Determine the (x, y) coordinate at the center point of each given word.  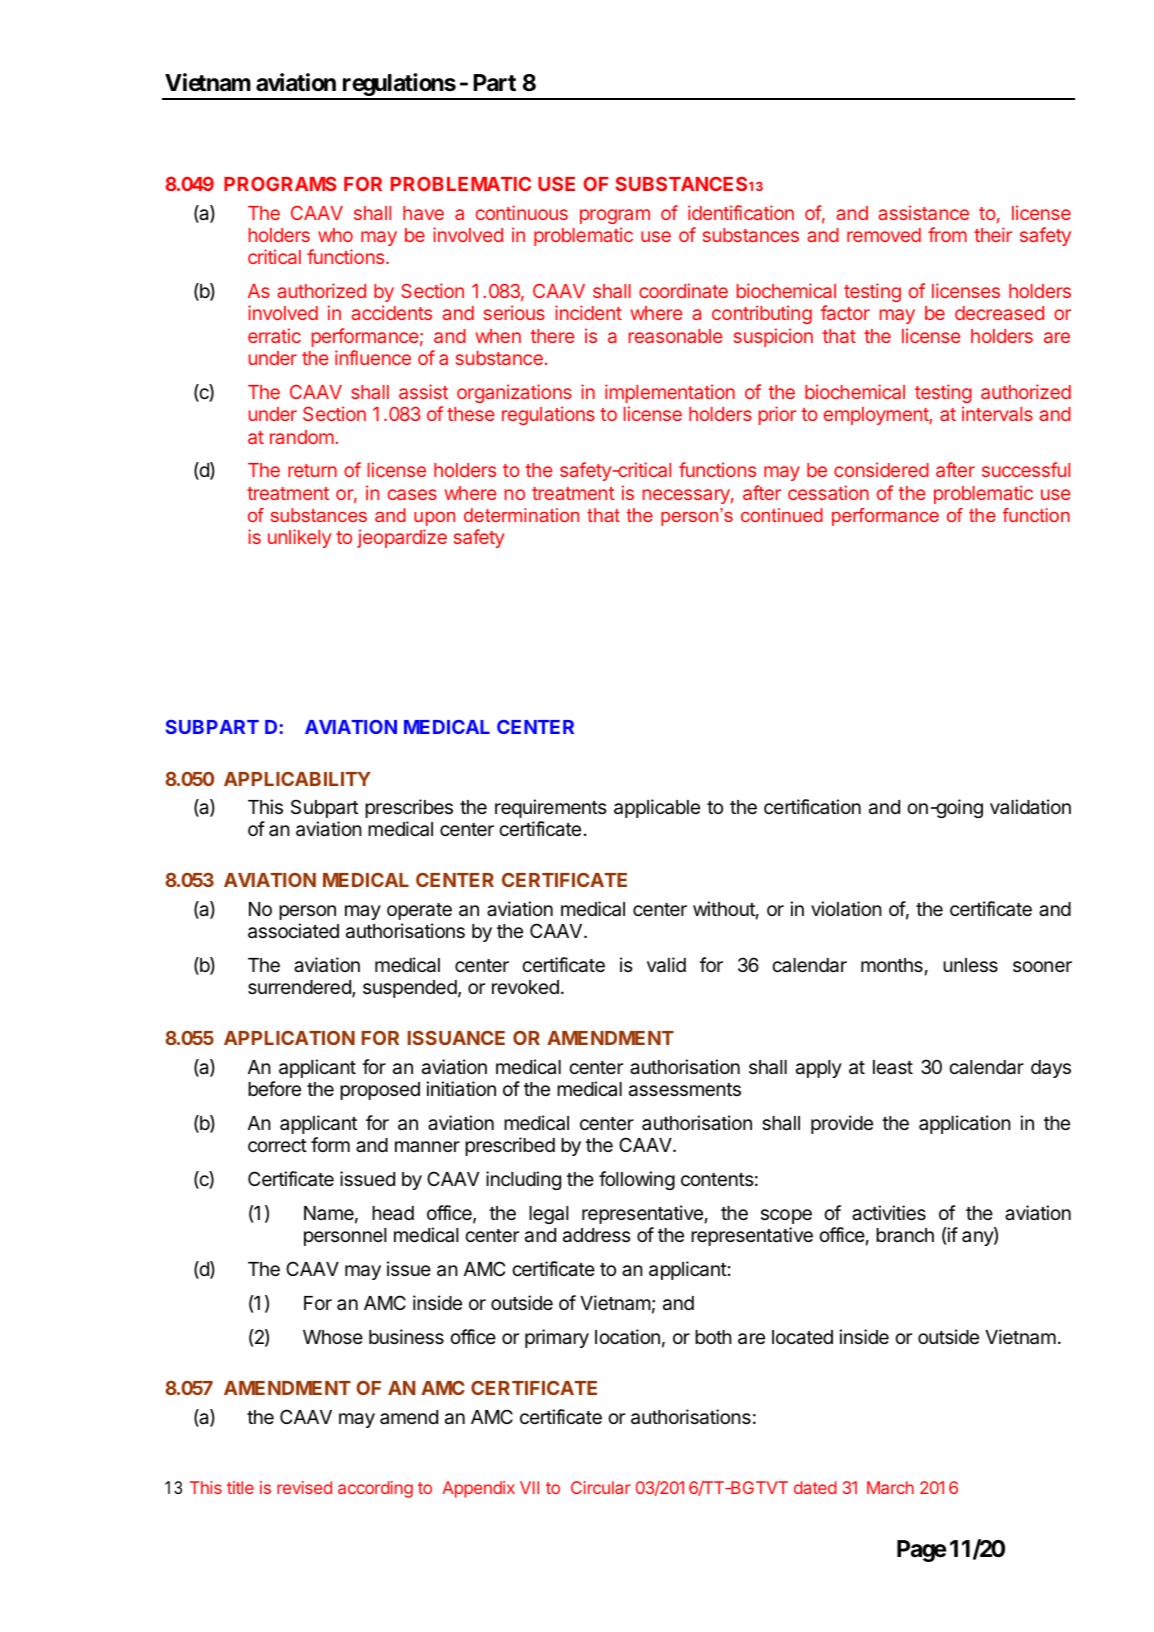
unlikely (300, 538)
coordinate (683, 290)
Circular (601, 1487)
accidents (391, 312)
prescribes (409, 808)
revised (304, 1487)
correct (277, 1145)
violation (846, 909)
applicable (657, 808)
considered (881, 469)
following (637, 1180)
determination (521, 515)
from (947, 234)
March (890, 1487)
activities (889, 1213)
